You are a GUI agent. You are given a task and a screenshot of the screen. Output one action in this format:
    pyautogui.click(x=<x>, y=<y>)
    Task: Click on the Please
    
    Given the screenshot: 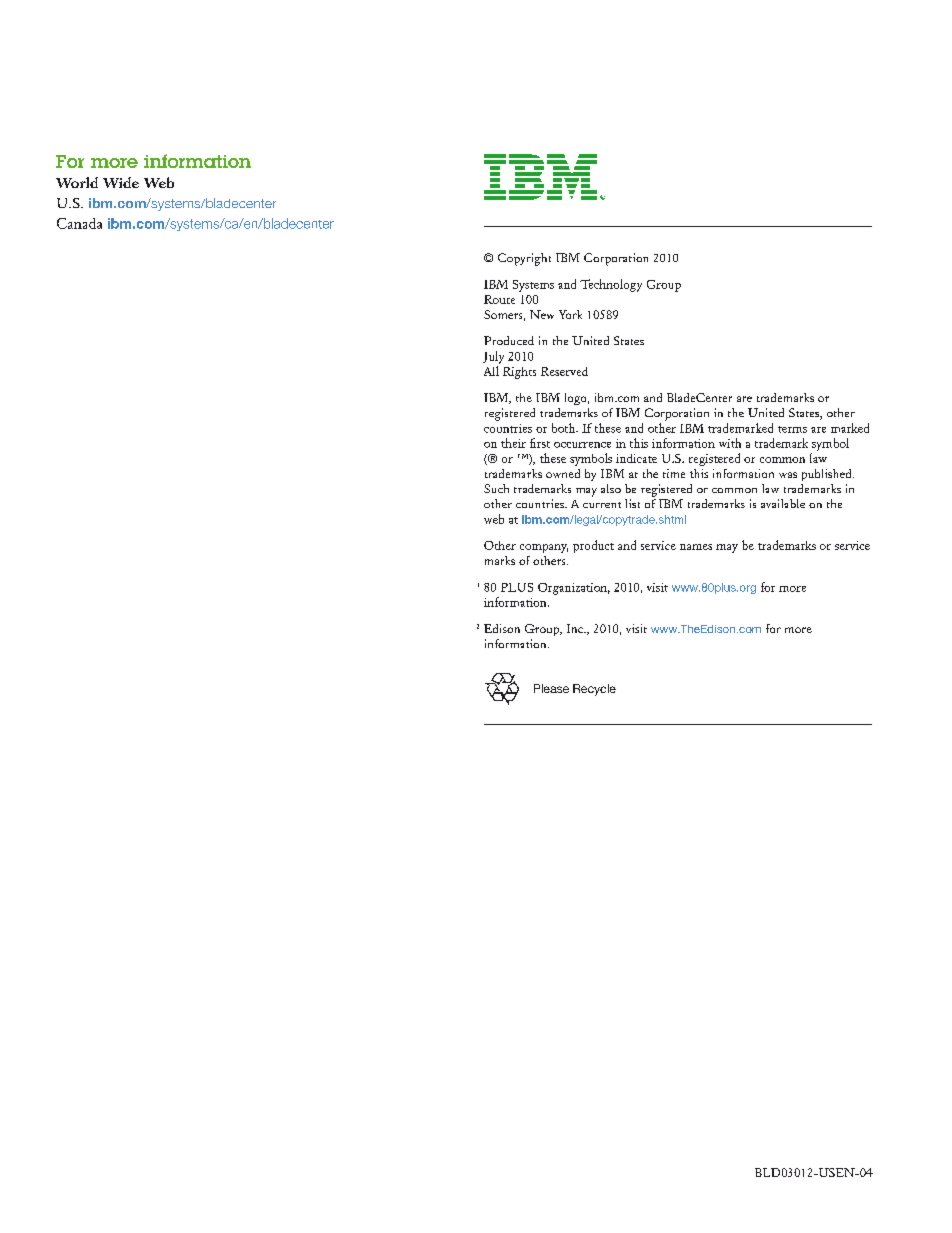 What is the action you would take?
    pyautogui.click(x=551, y=688)
